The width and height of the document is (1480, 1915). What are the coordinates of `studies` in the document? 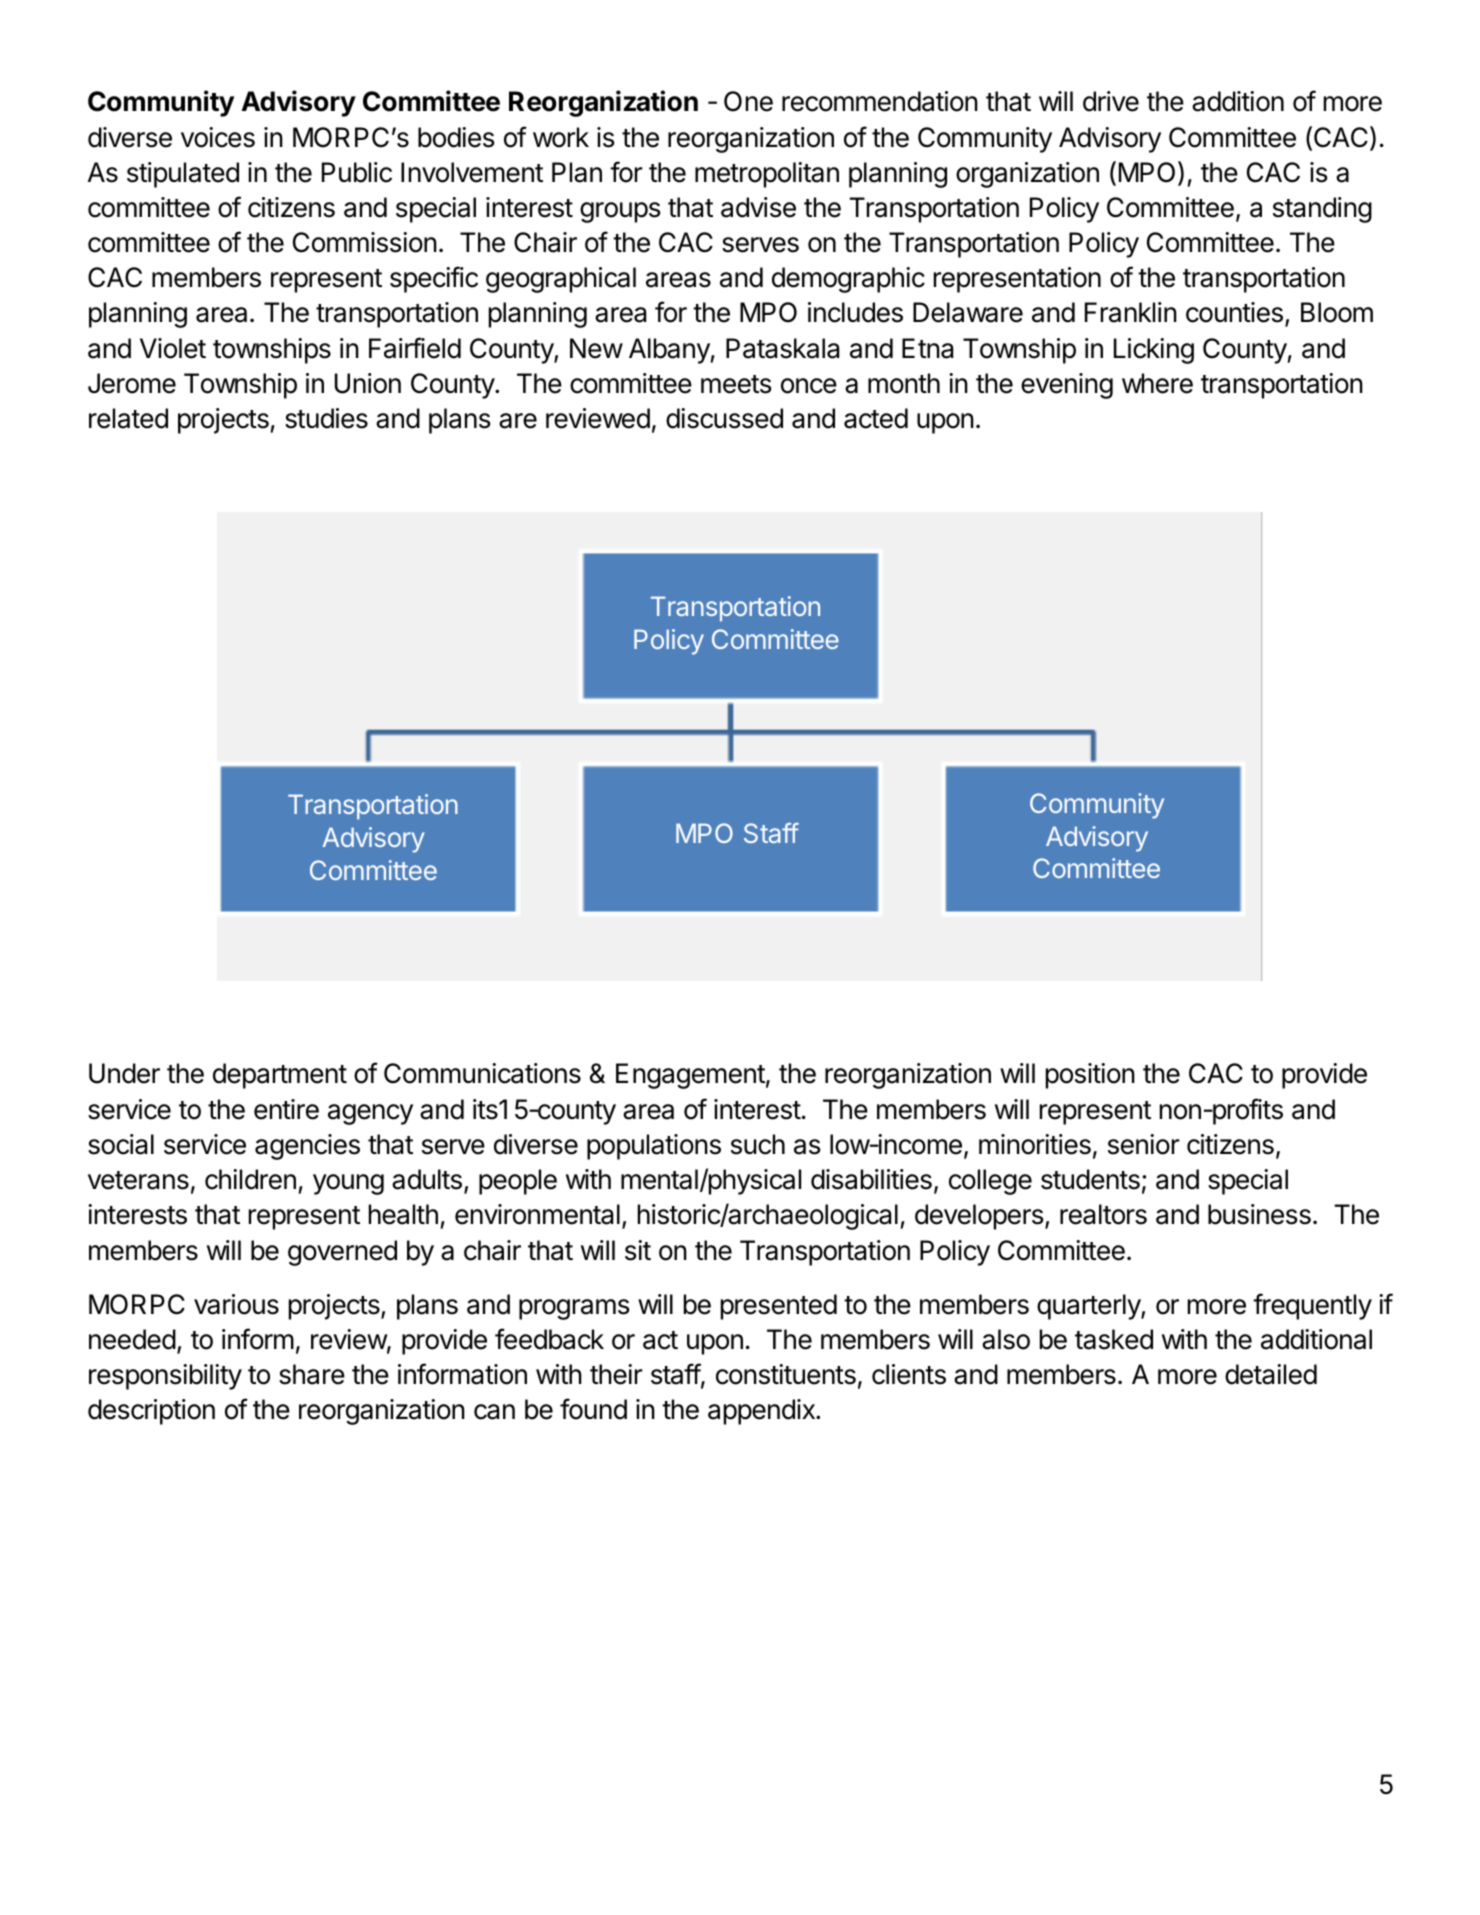 It's located at (326, 418).
